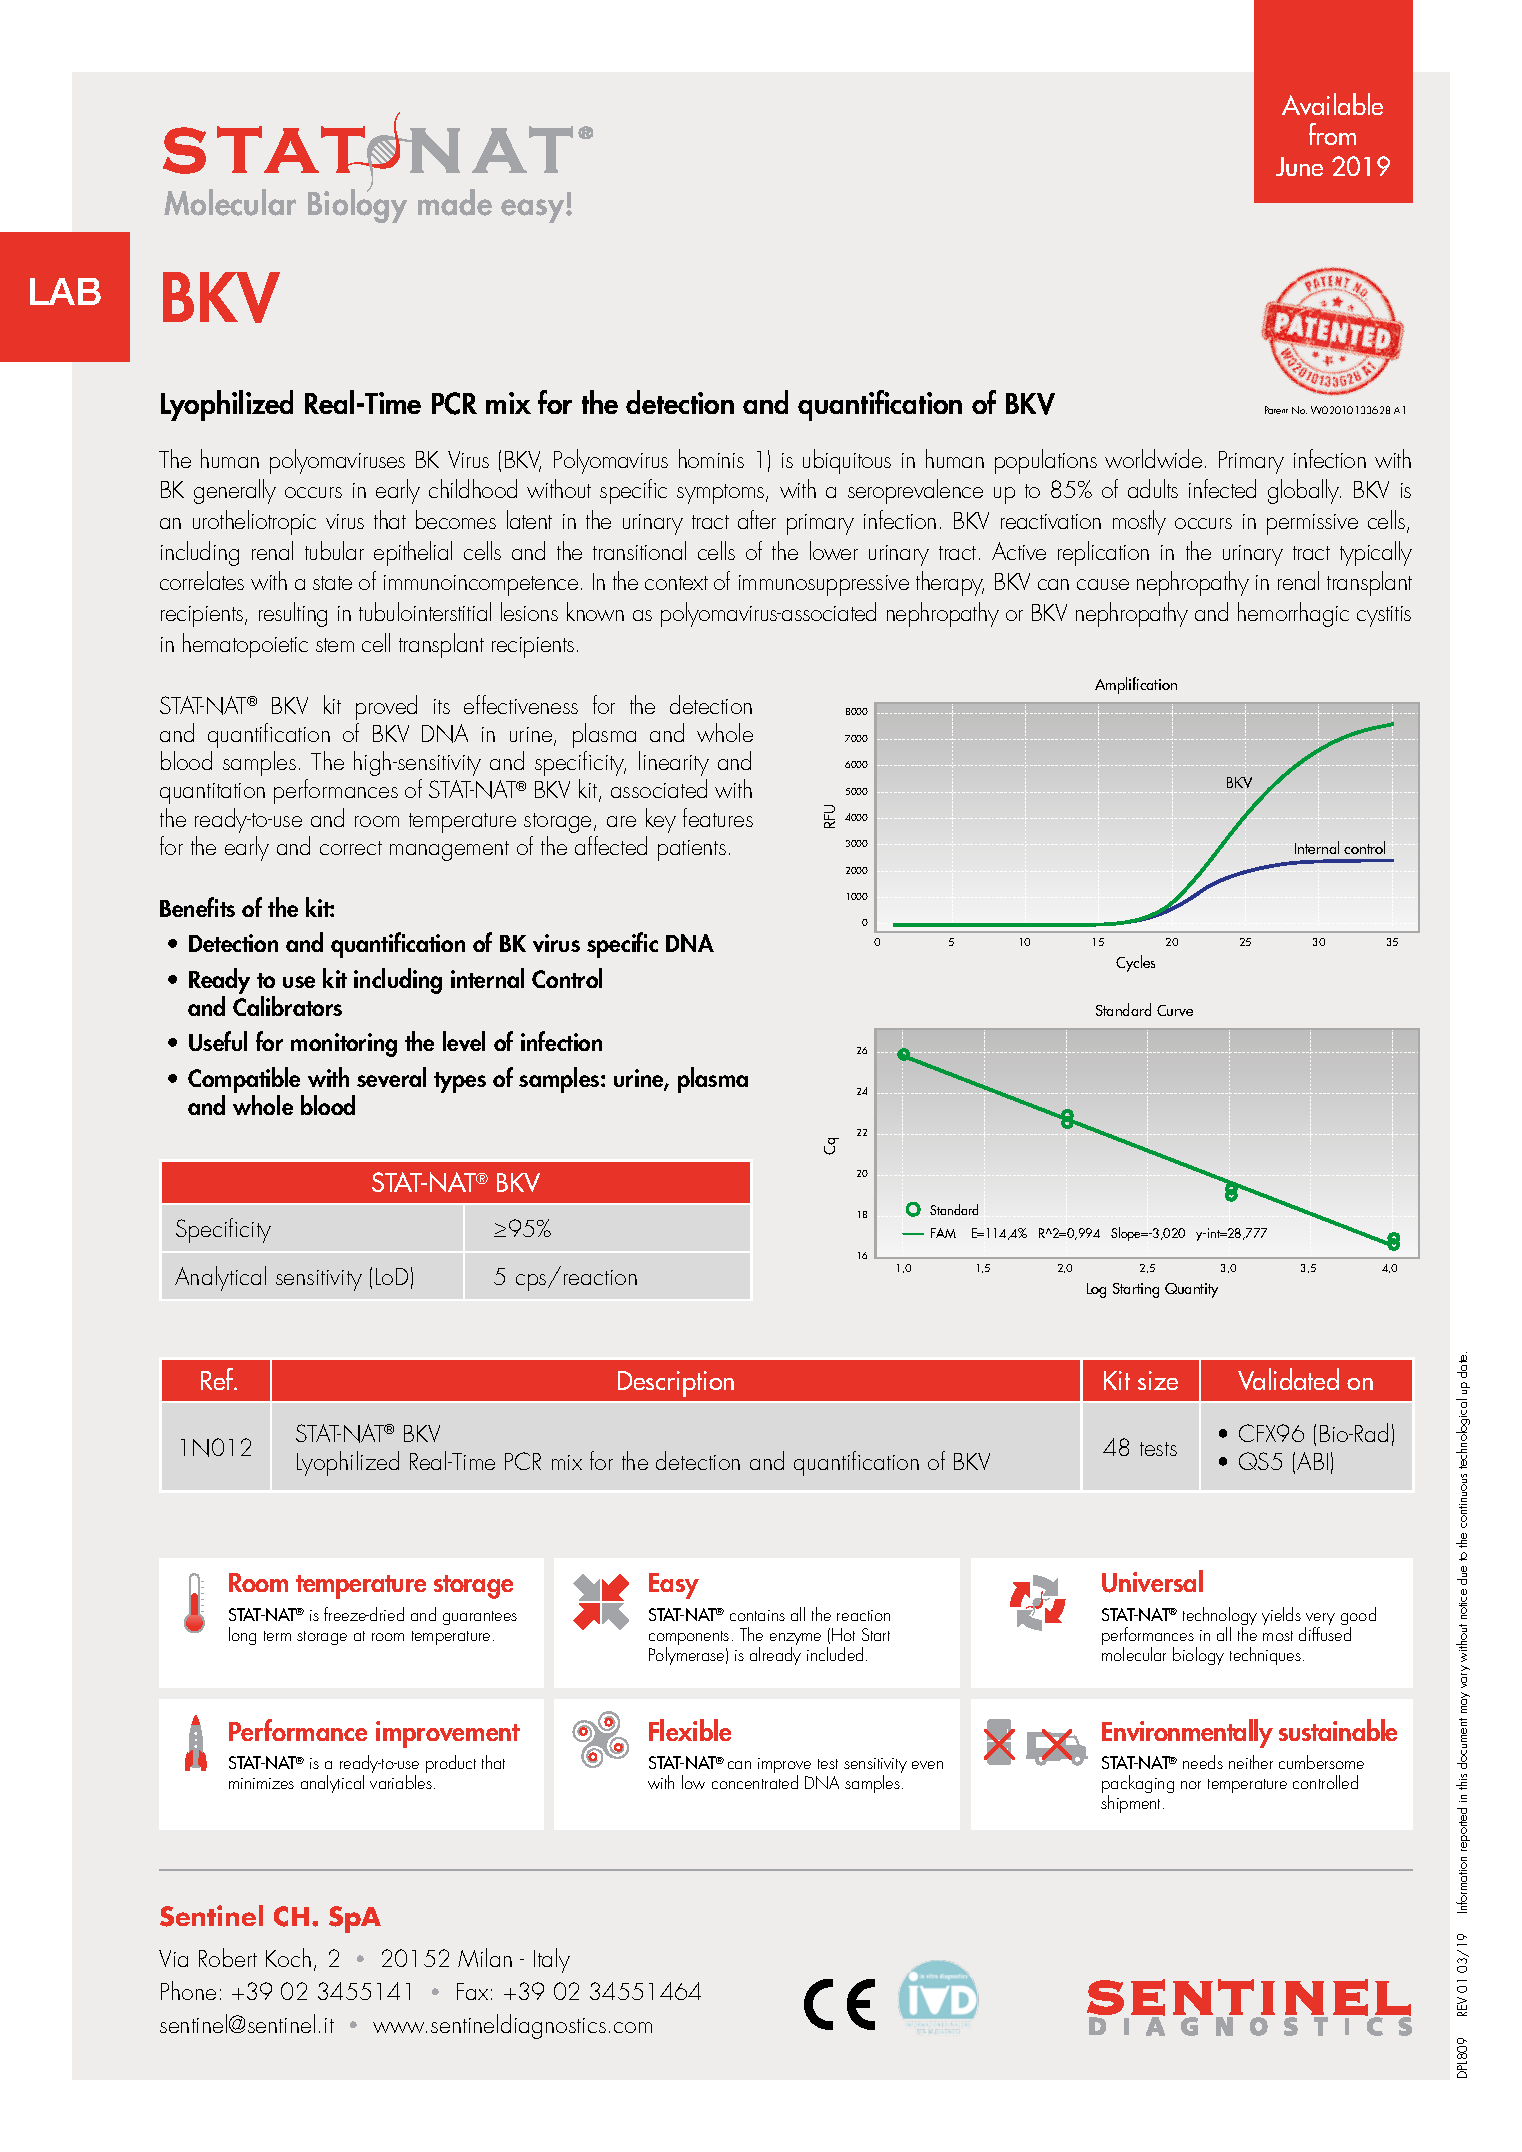  I want to click on hominis, so click(711, 458).
